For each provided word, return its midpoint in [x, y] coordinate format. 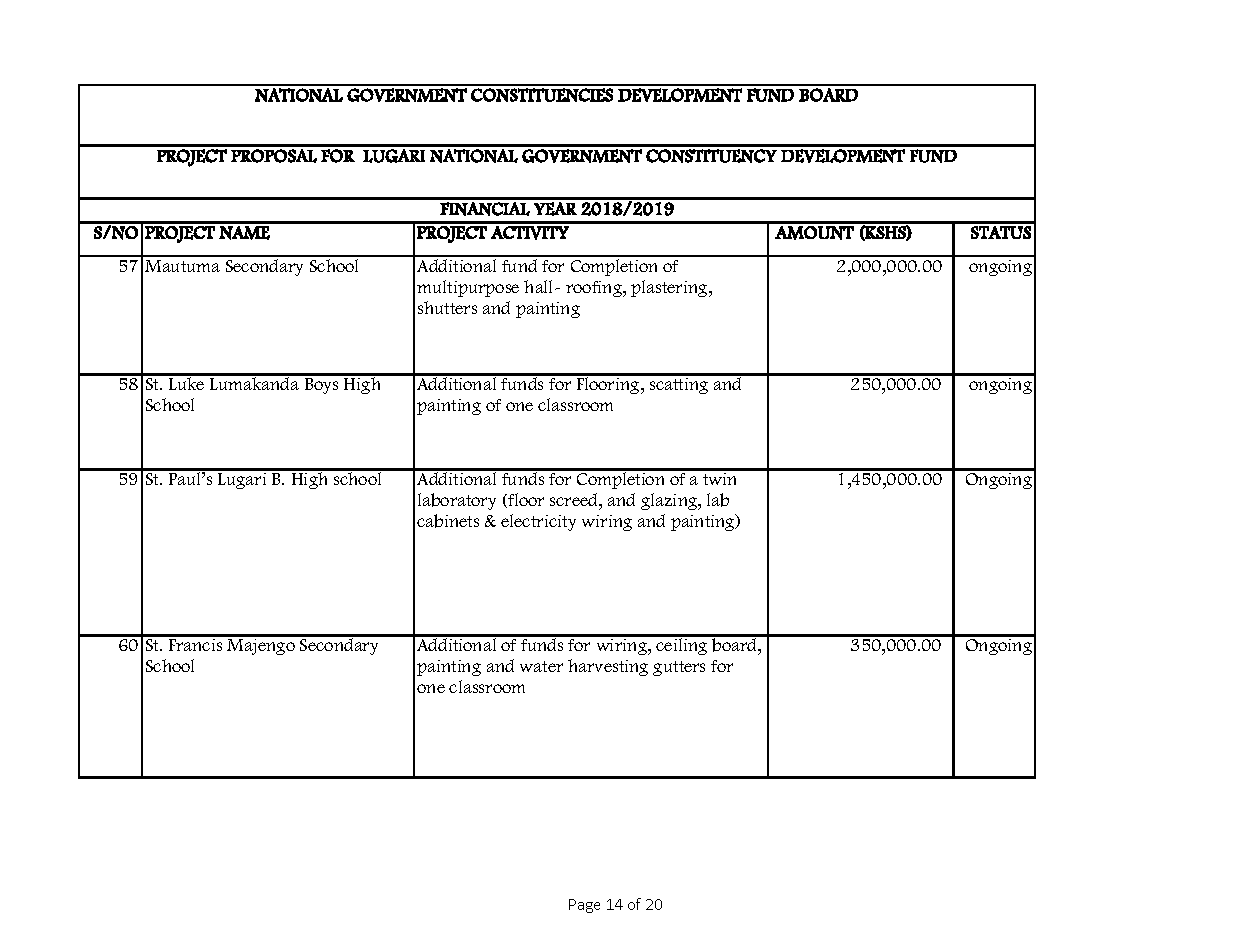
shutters [447, 307]
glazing [670, 501]
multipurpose [468, 288]
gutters [679, 668]
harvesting [608, 667]
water [541, 666]
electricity [538, 522]
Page [584, 906]
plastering [670, 288]
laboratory [457, 501]
